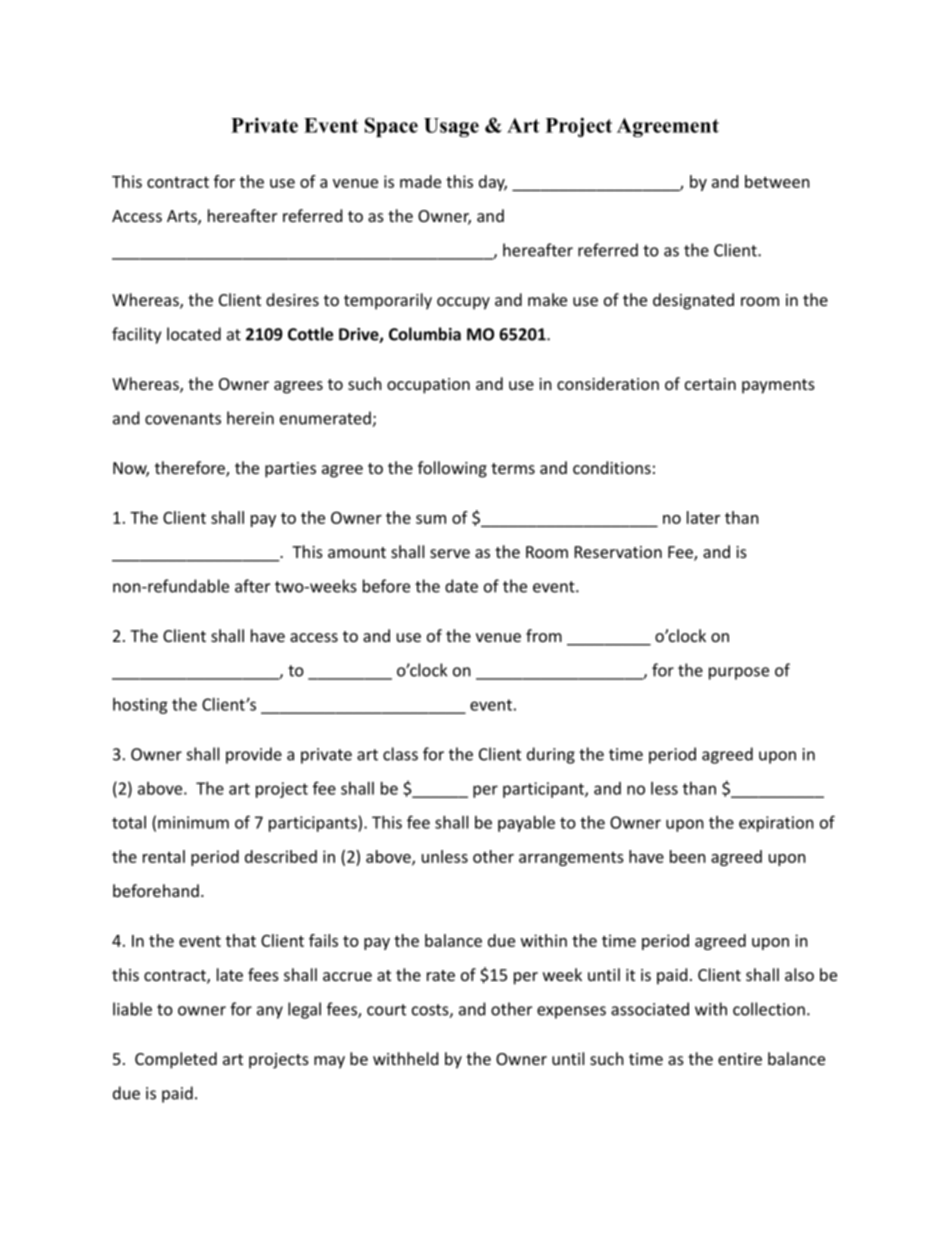  I want to click on certain, so click(710, 384).
